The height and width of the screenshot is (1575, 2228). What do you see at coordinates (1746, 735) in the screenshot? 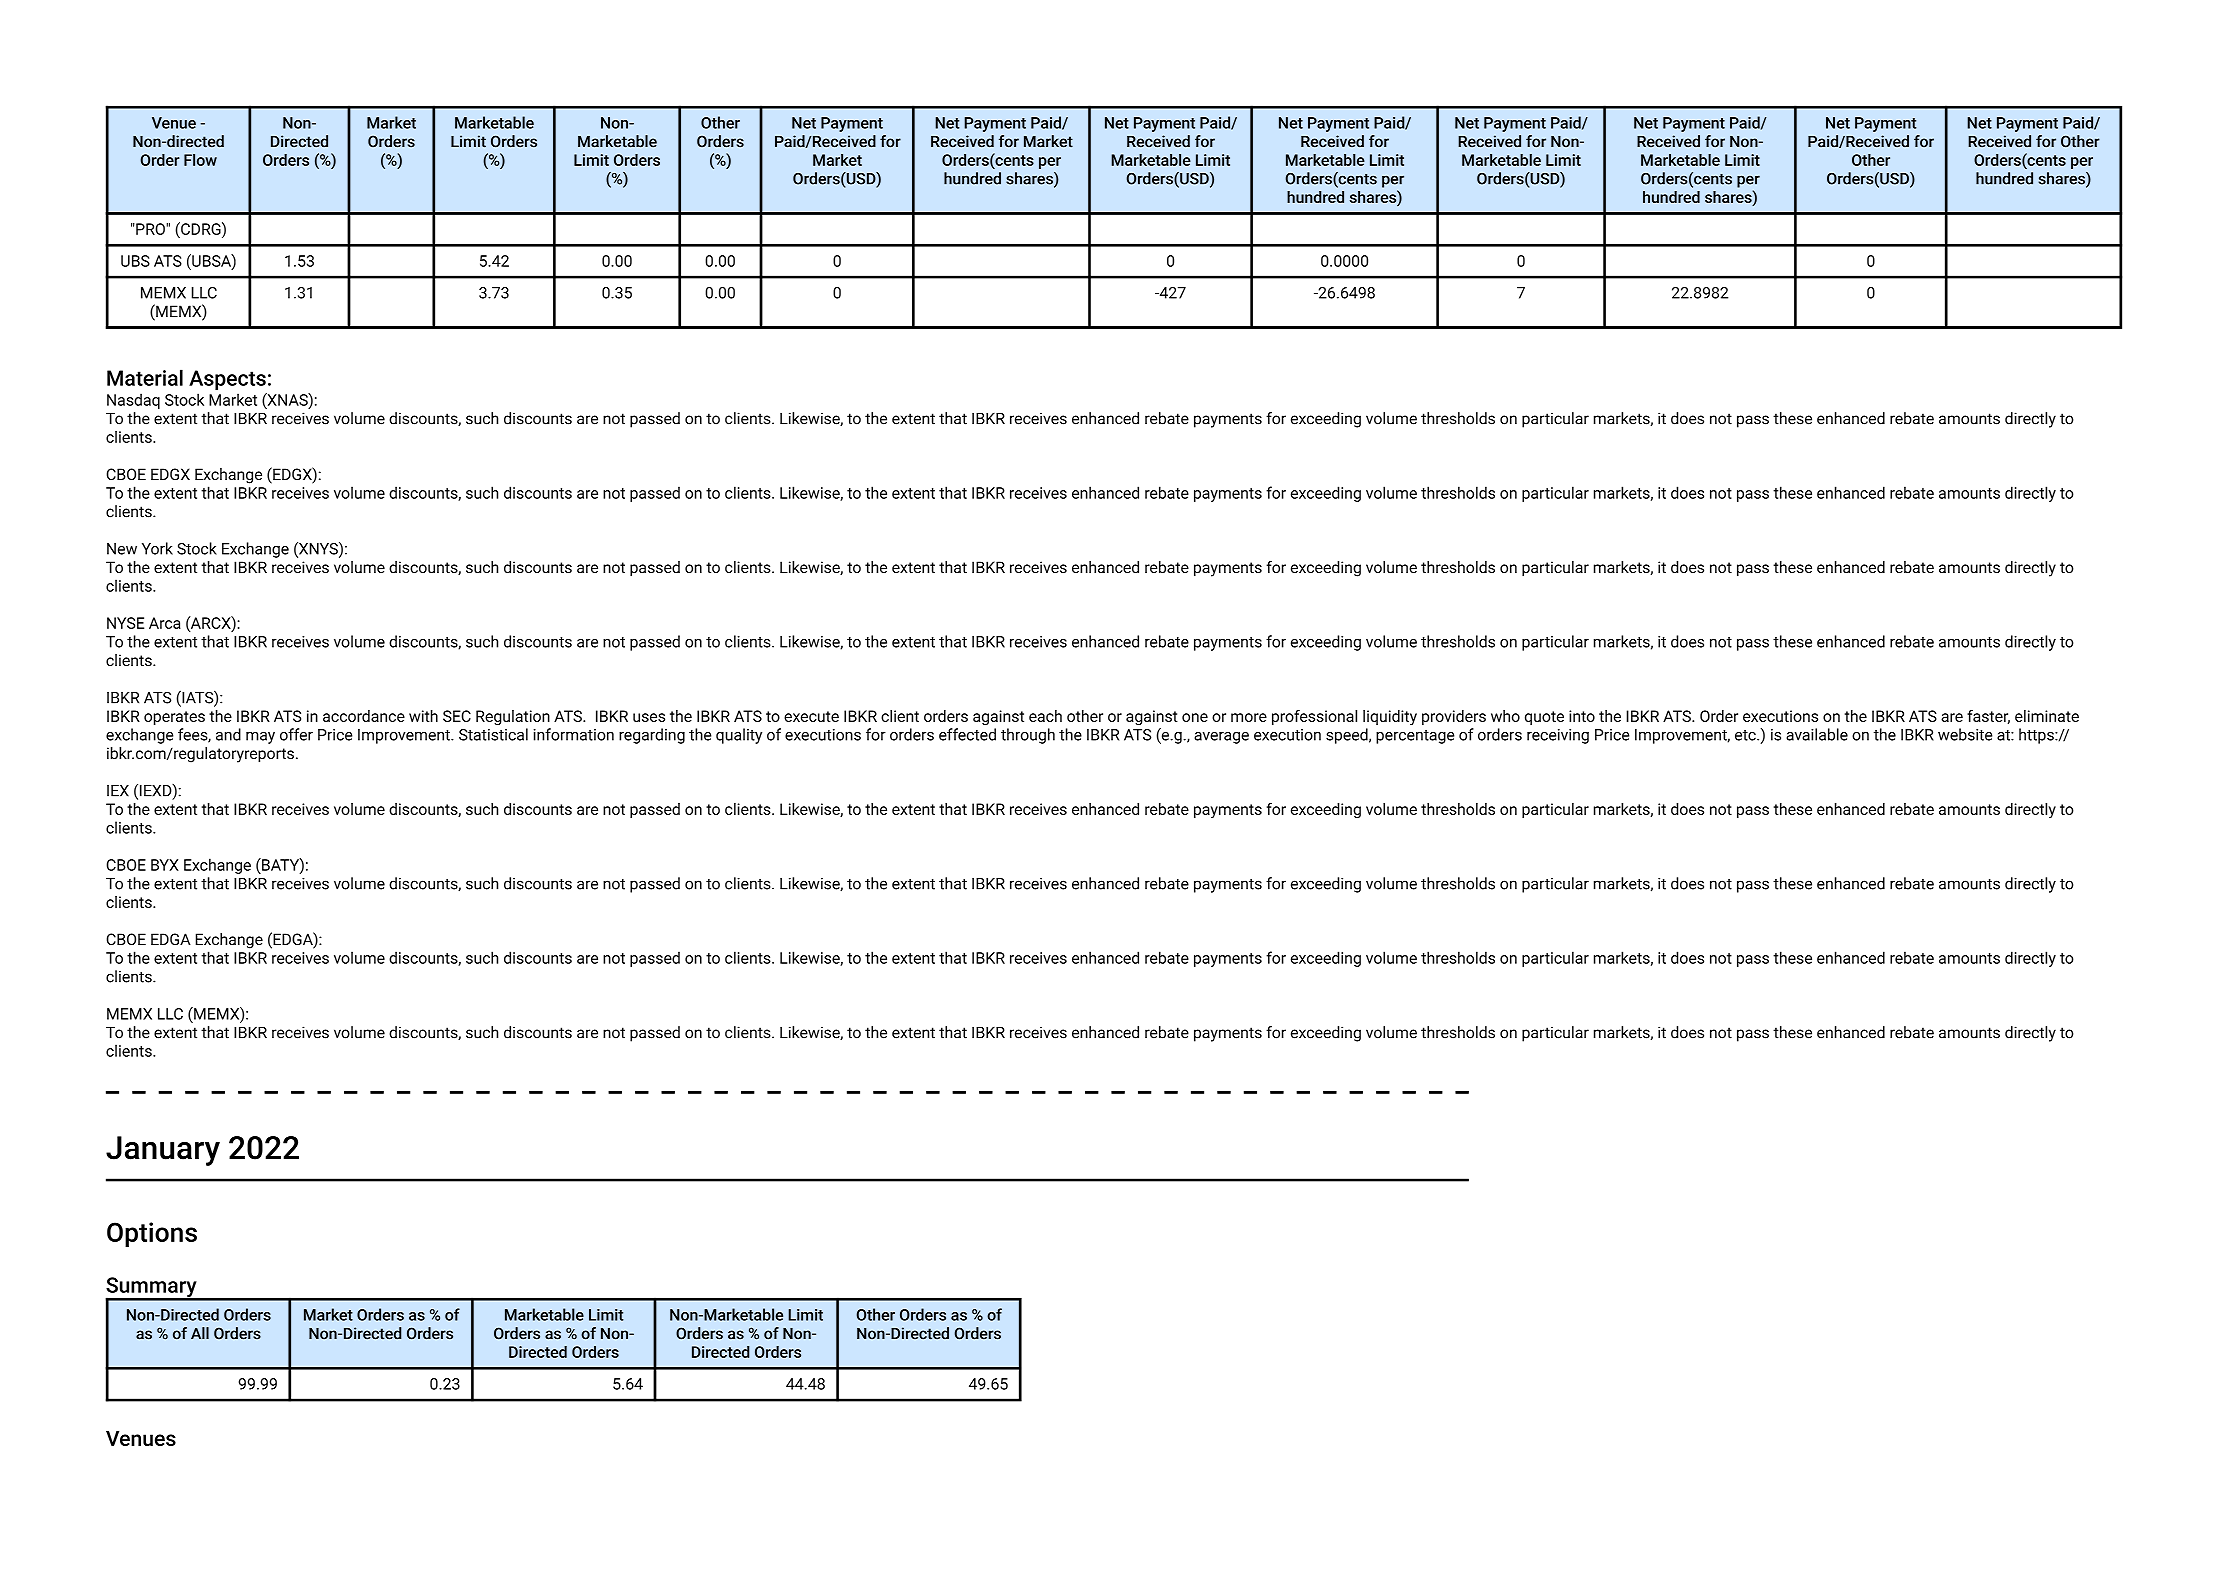
I see `etc` at bounding box center [1746, 735].
